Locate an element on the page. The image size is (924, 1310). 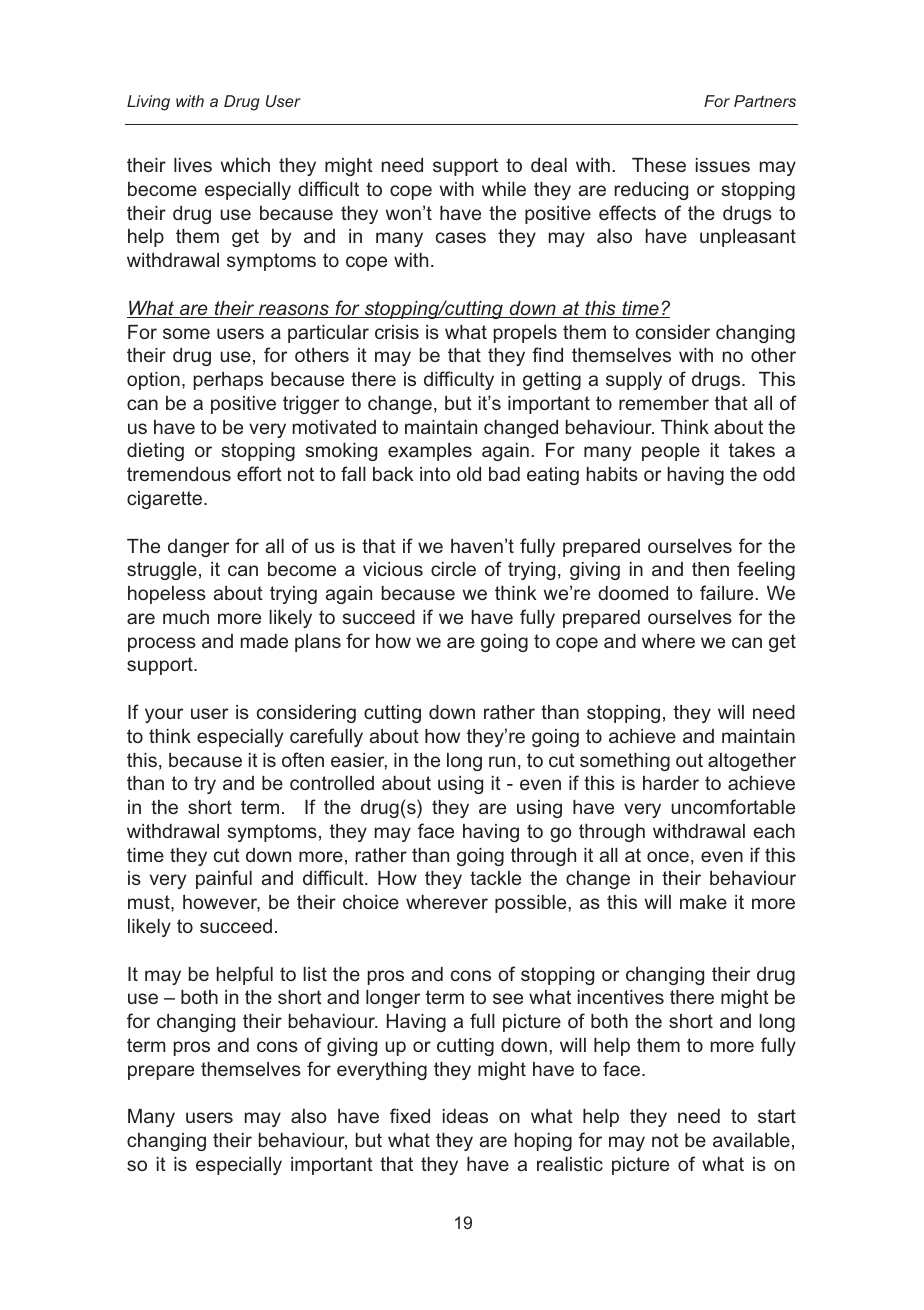
fixed is located at coordinates (410, 1115).
